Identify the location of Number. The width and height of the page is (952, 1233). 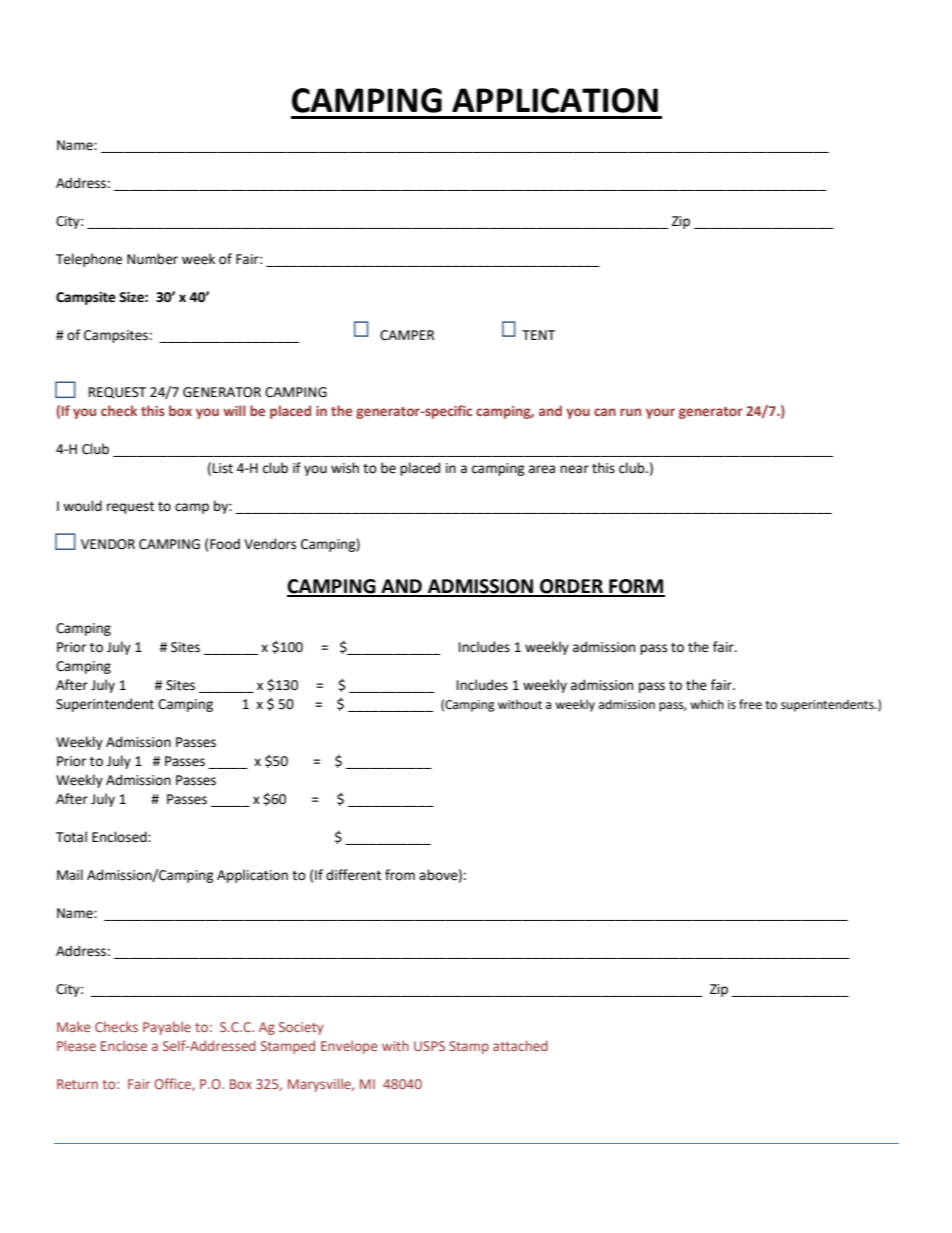
(152, 259).
